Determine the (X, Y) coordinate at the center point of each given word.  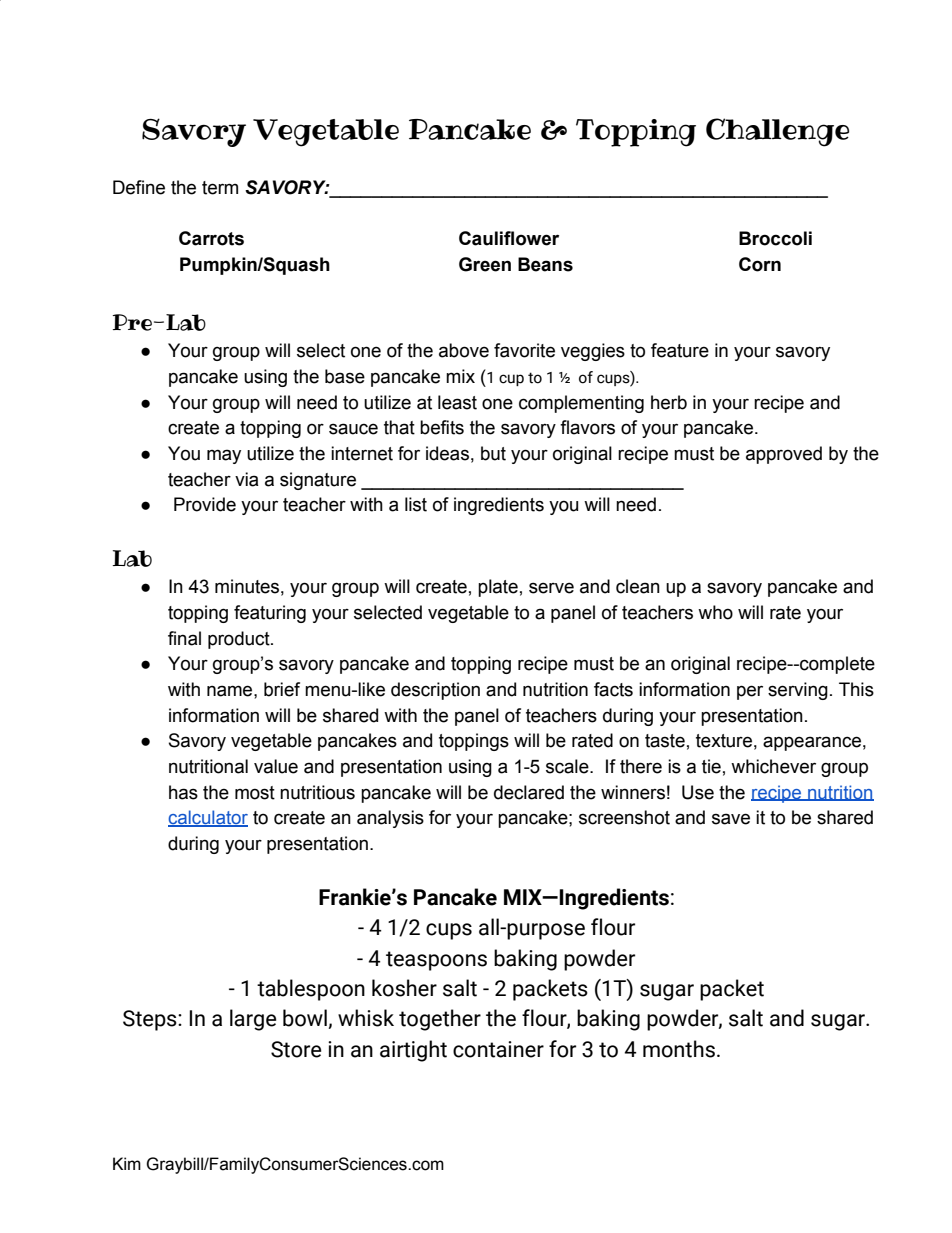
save (731, 819)
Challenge (777, 132)
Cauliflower (509, 238)
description (435, 691)
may (224, 456)
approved (784, 455)
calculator (208, 818)
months (679, 1049)
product (240, 640)
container (498, 1049)
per (750, 692)
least (457, 402)
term (220, 188)
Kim (127, 1163)
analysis (390, 819)
